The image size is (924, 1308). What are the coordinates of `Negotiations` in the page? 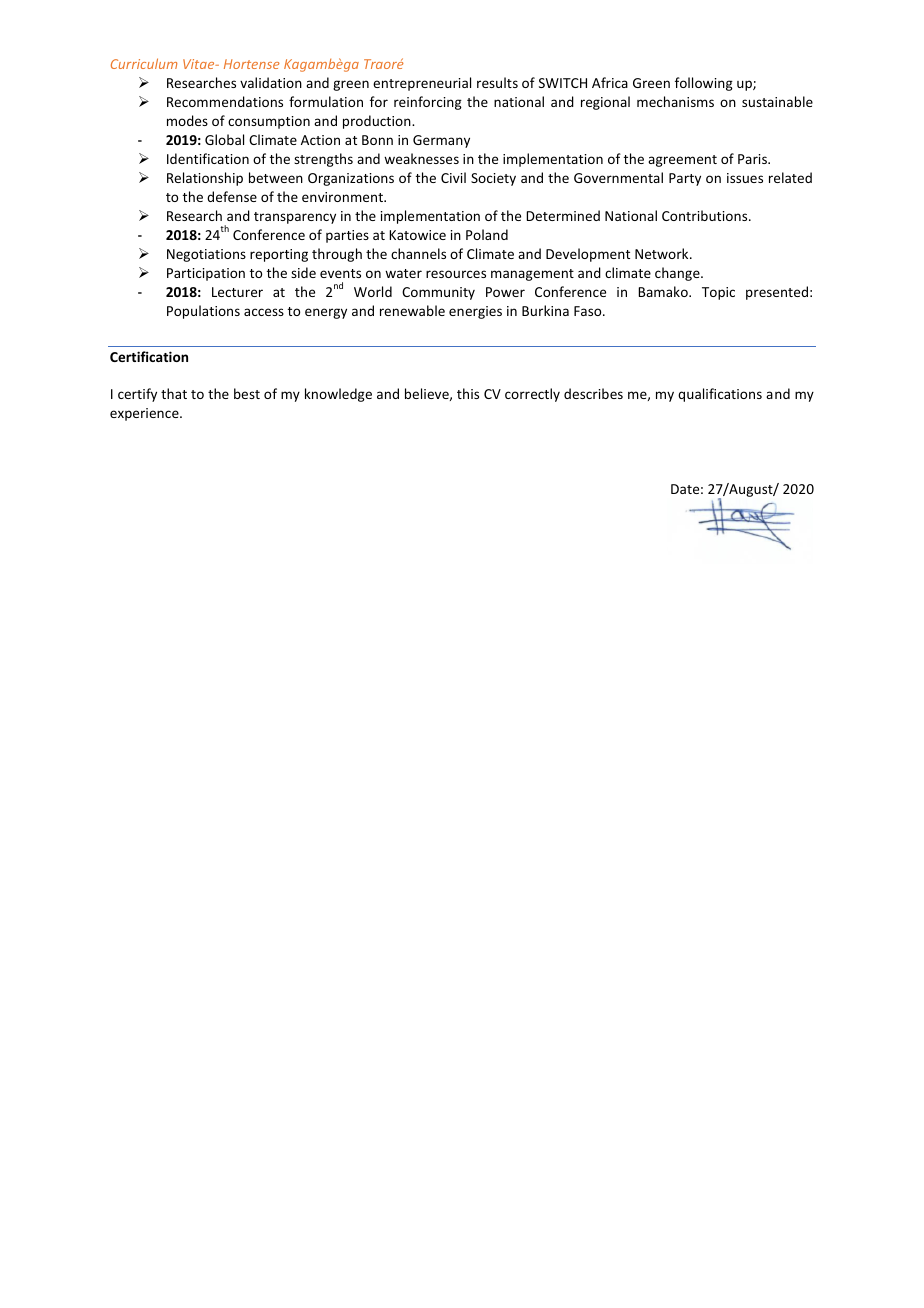 It's located at (206, 255).
